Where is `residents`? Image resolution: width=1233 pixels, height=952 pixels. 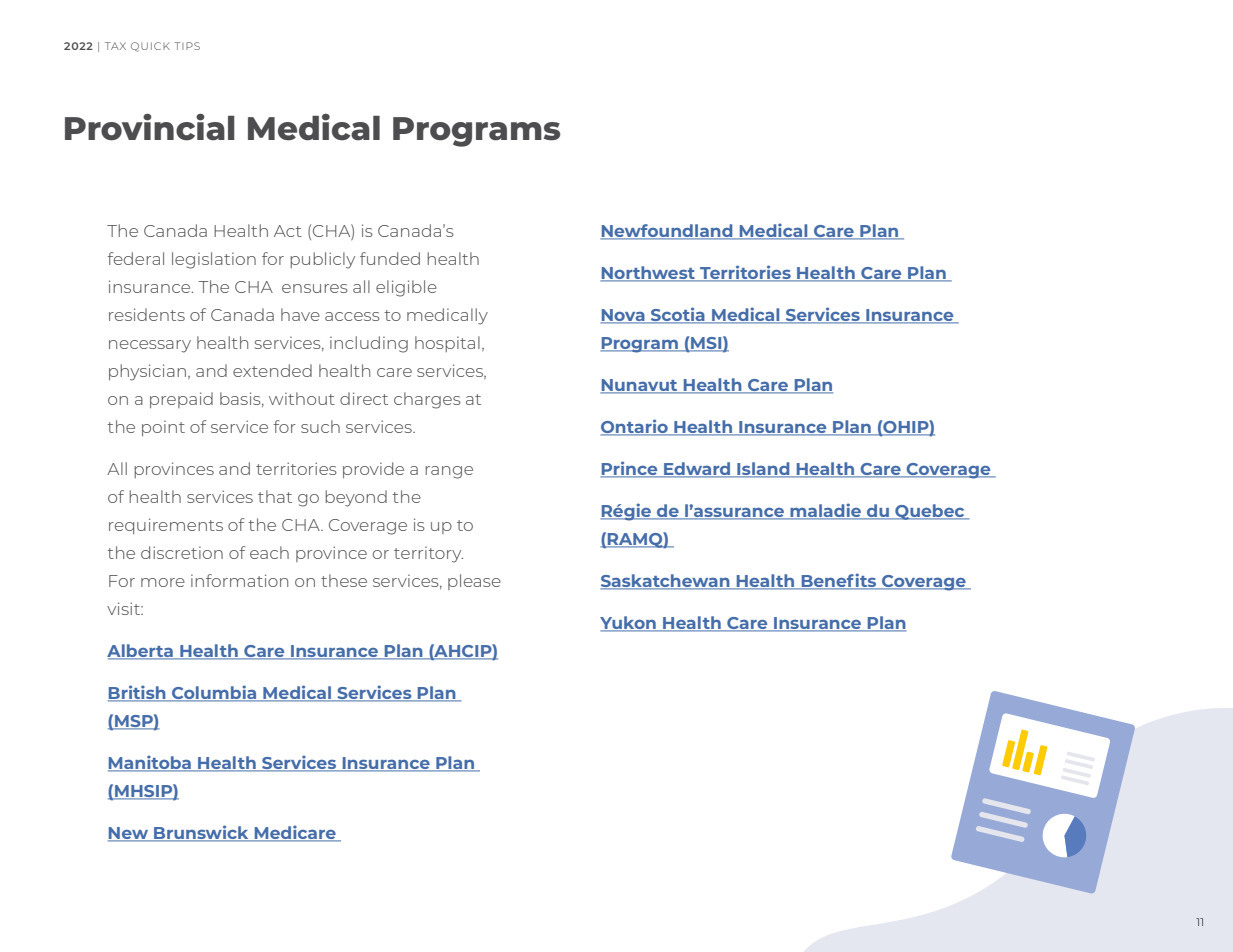 residents is located at coordinates (147, 314).
